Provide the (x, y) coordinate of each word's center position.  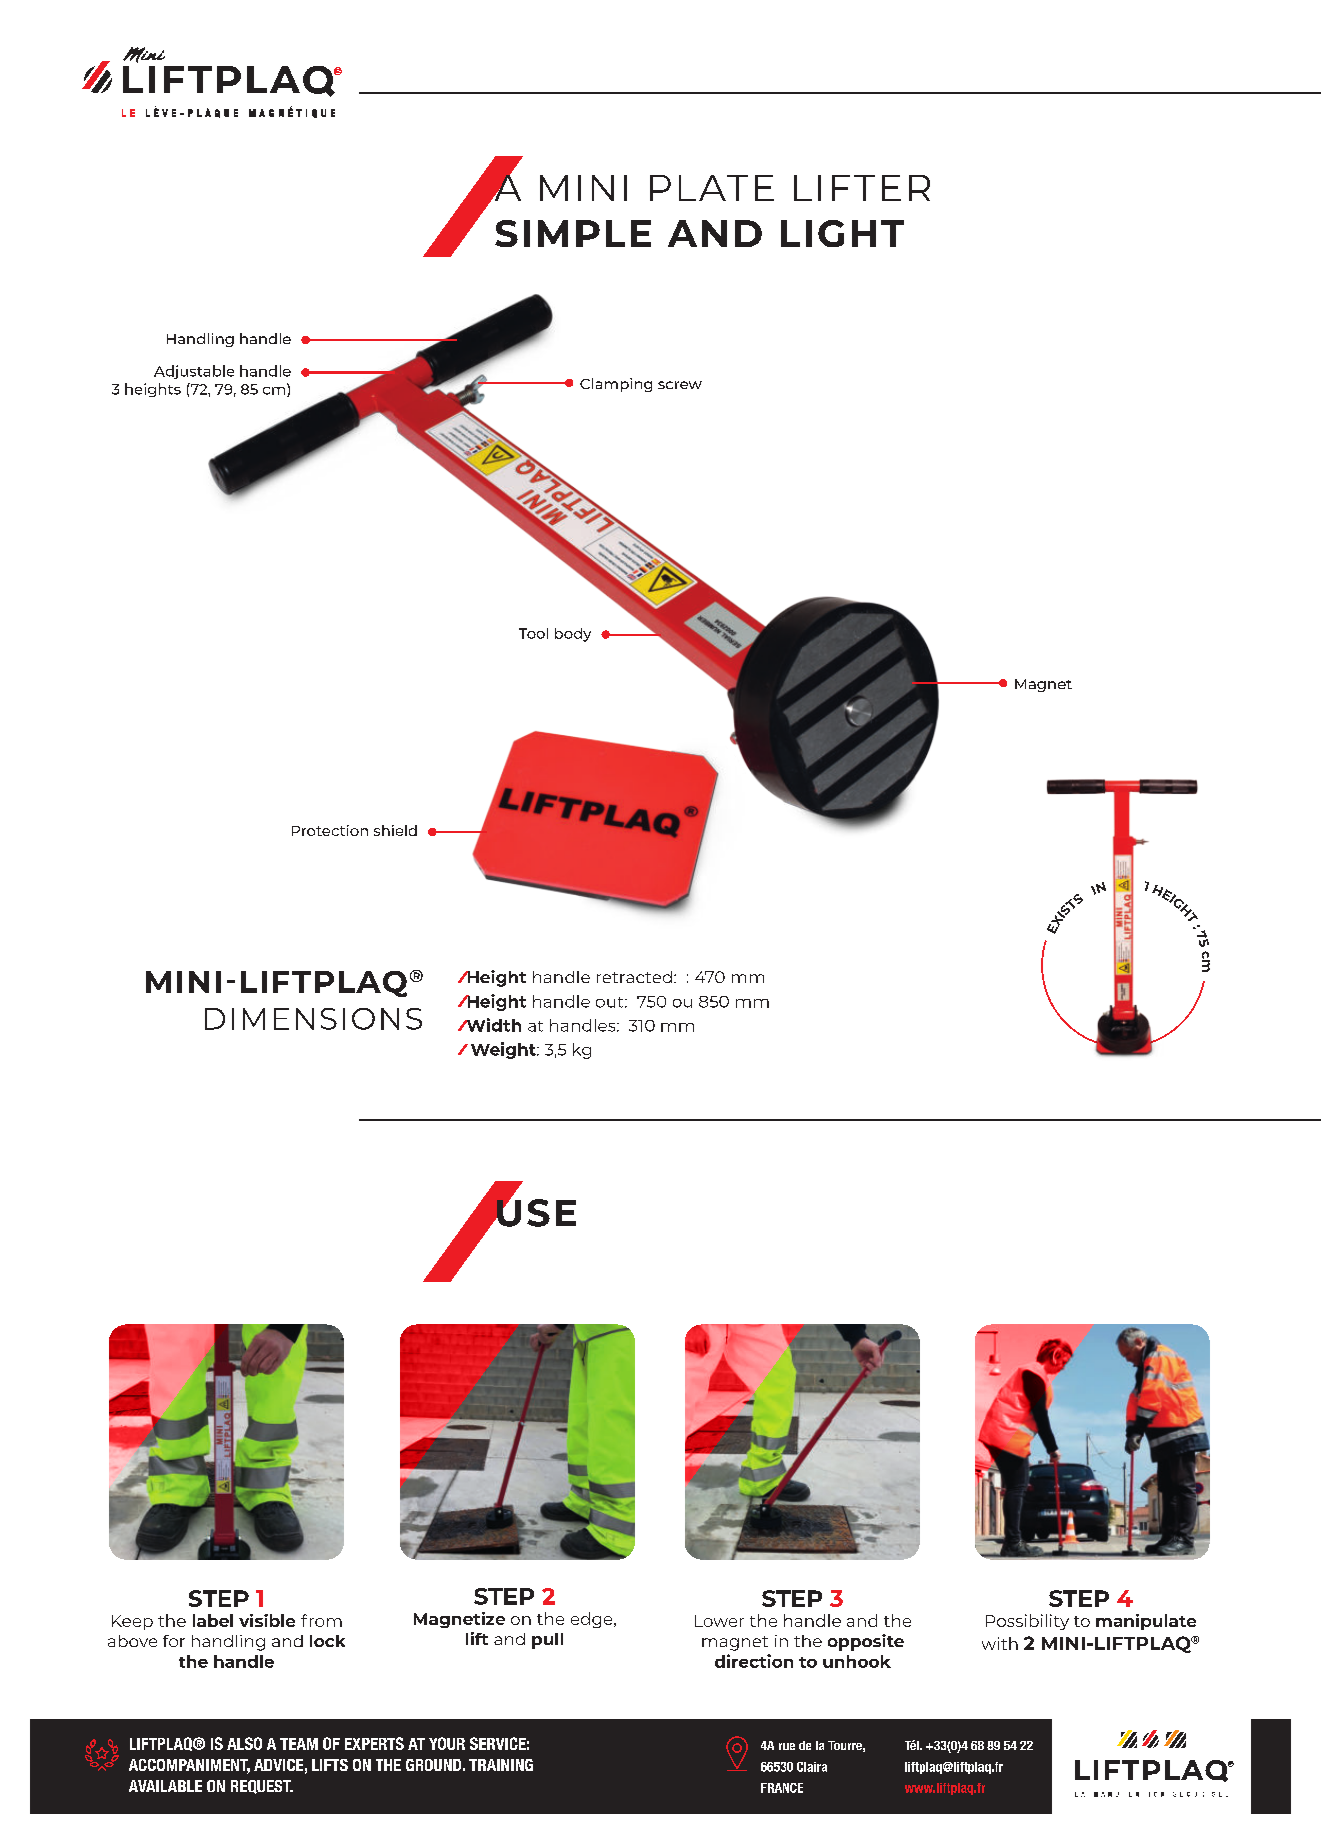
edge (593, 1620)
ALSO (244, 1743)
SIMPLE (573, 233)
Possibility (1027, 1622)
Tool (533, 633)
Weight (504, 1050)
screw (680, 385)
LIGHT (842, 233)
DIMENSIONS (313, 1019)
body (573, 635)
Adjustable (194, 372)
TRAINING (501, 1765)
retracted (634, 977)
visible (267, 1620)
